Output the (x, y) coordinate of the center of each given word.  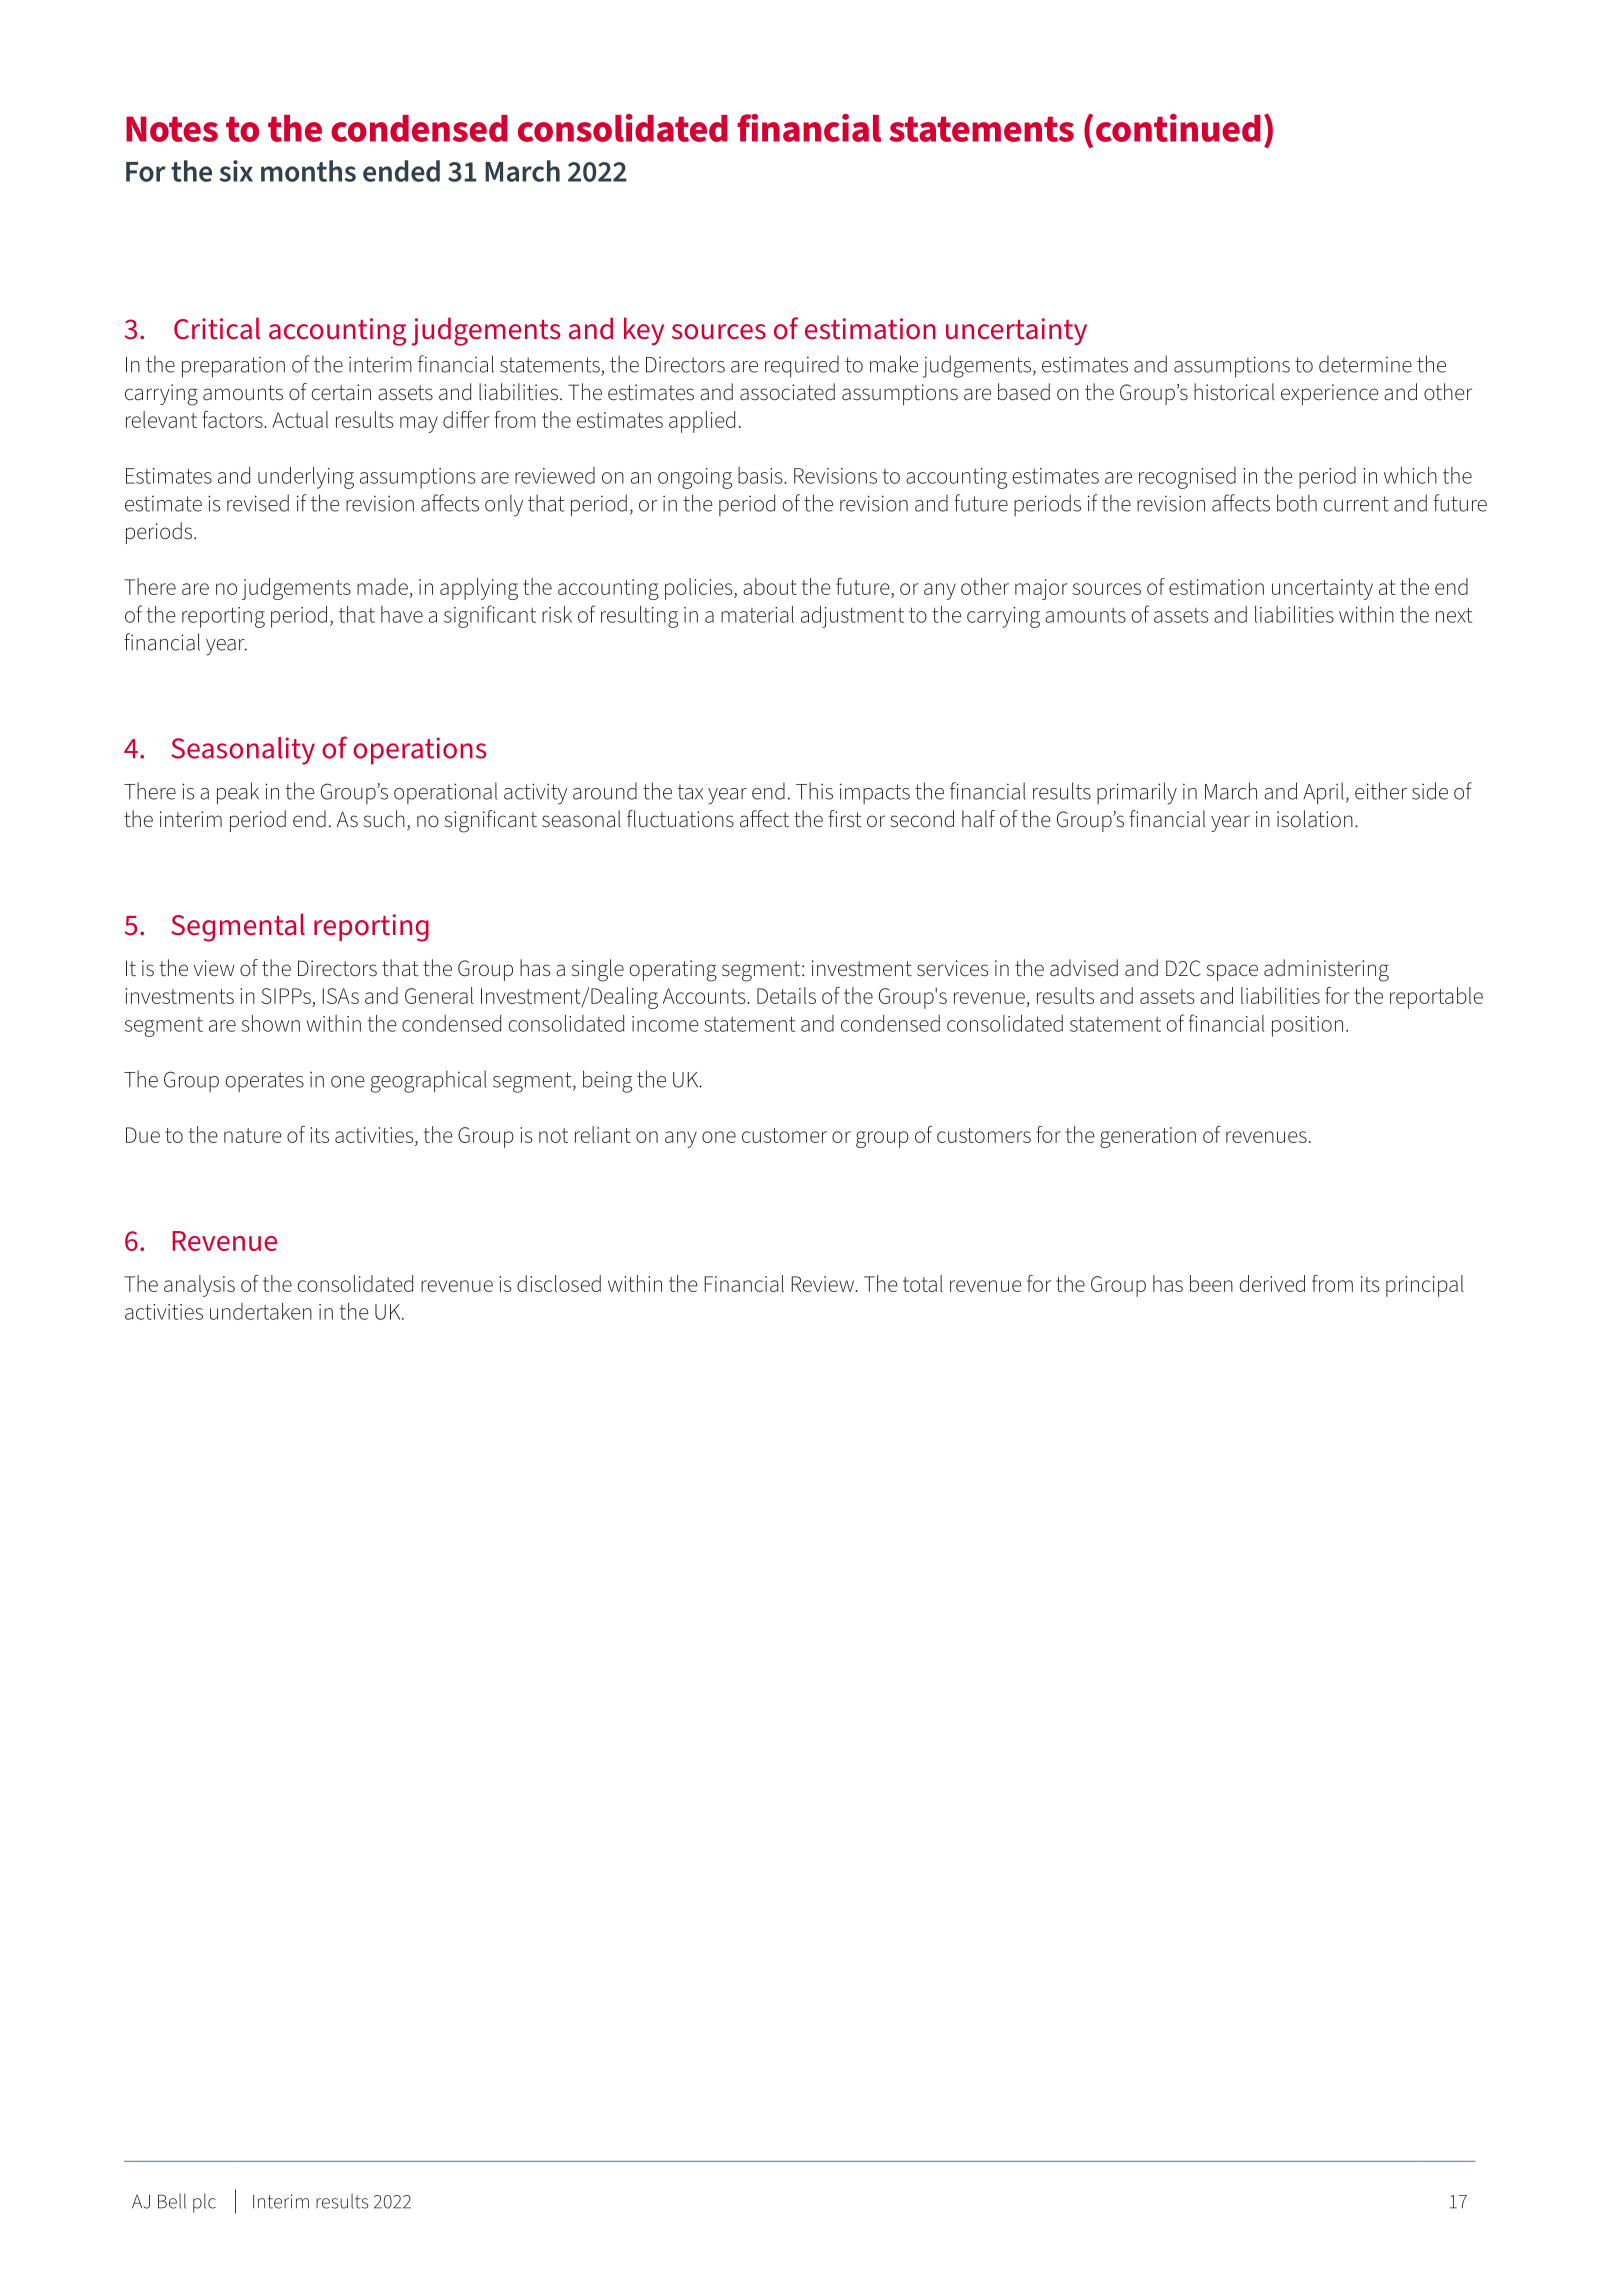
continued (1178, 128)
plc (204, 2203)
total (923, 1283)
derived (1272, 1283)
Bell (172, 2201)
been (1211, 1283)
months (308, 171)
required (802, 366)
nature (253, 1135)
